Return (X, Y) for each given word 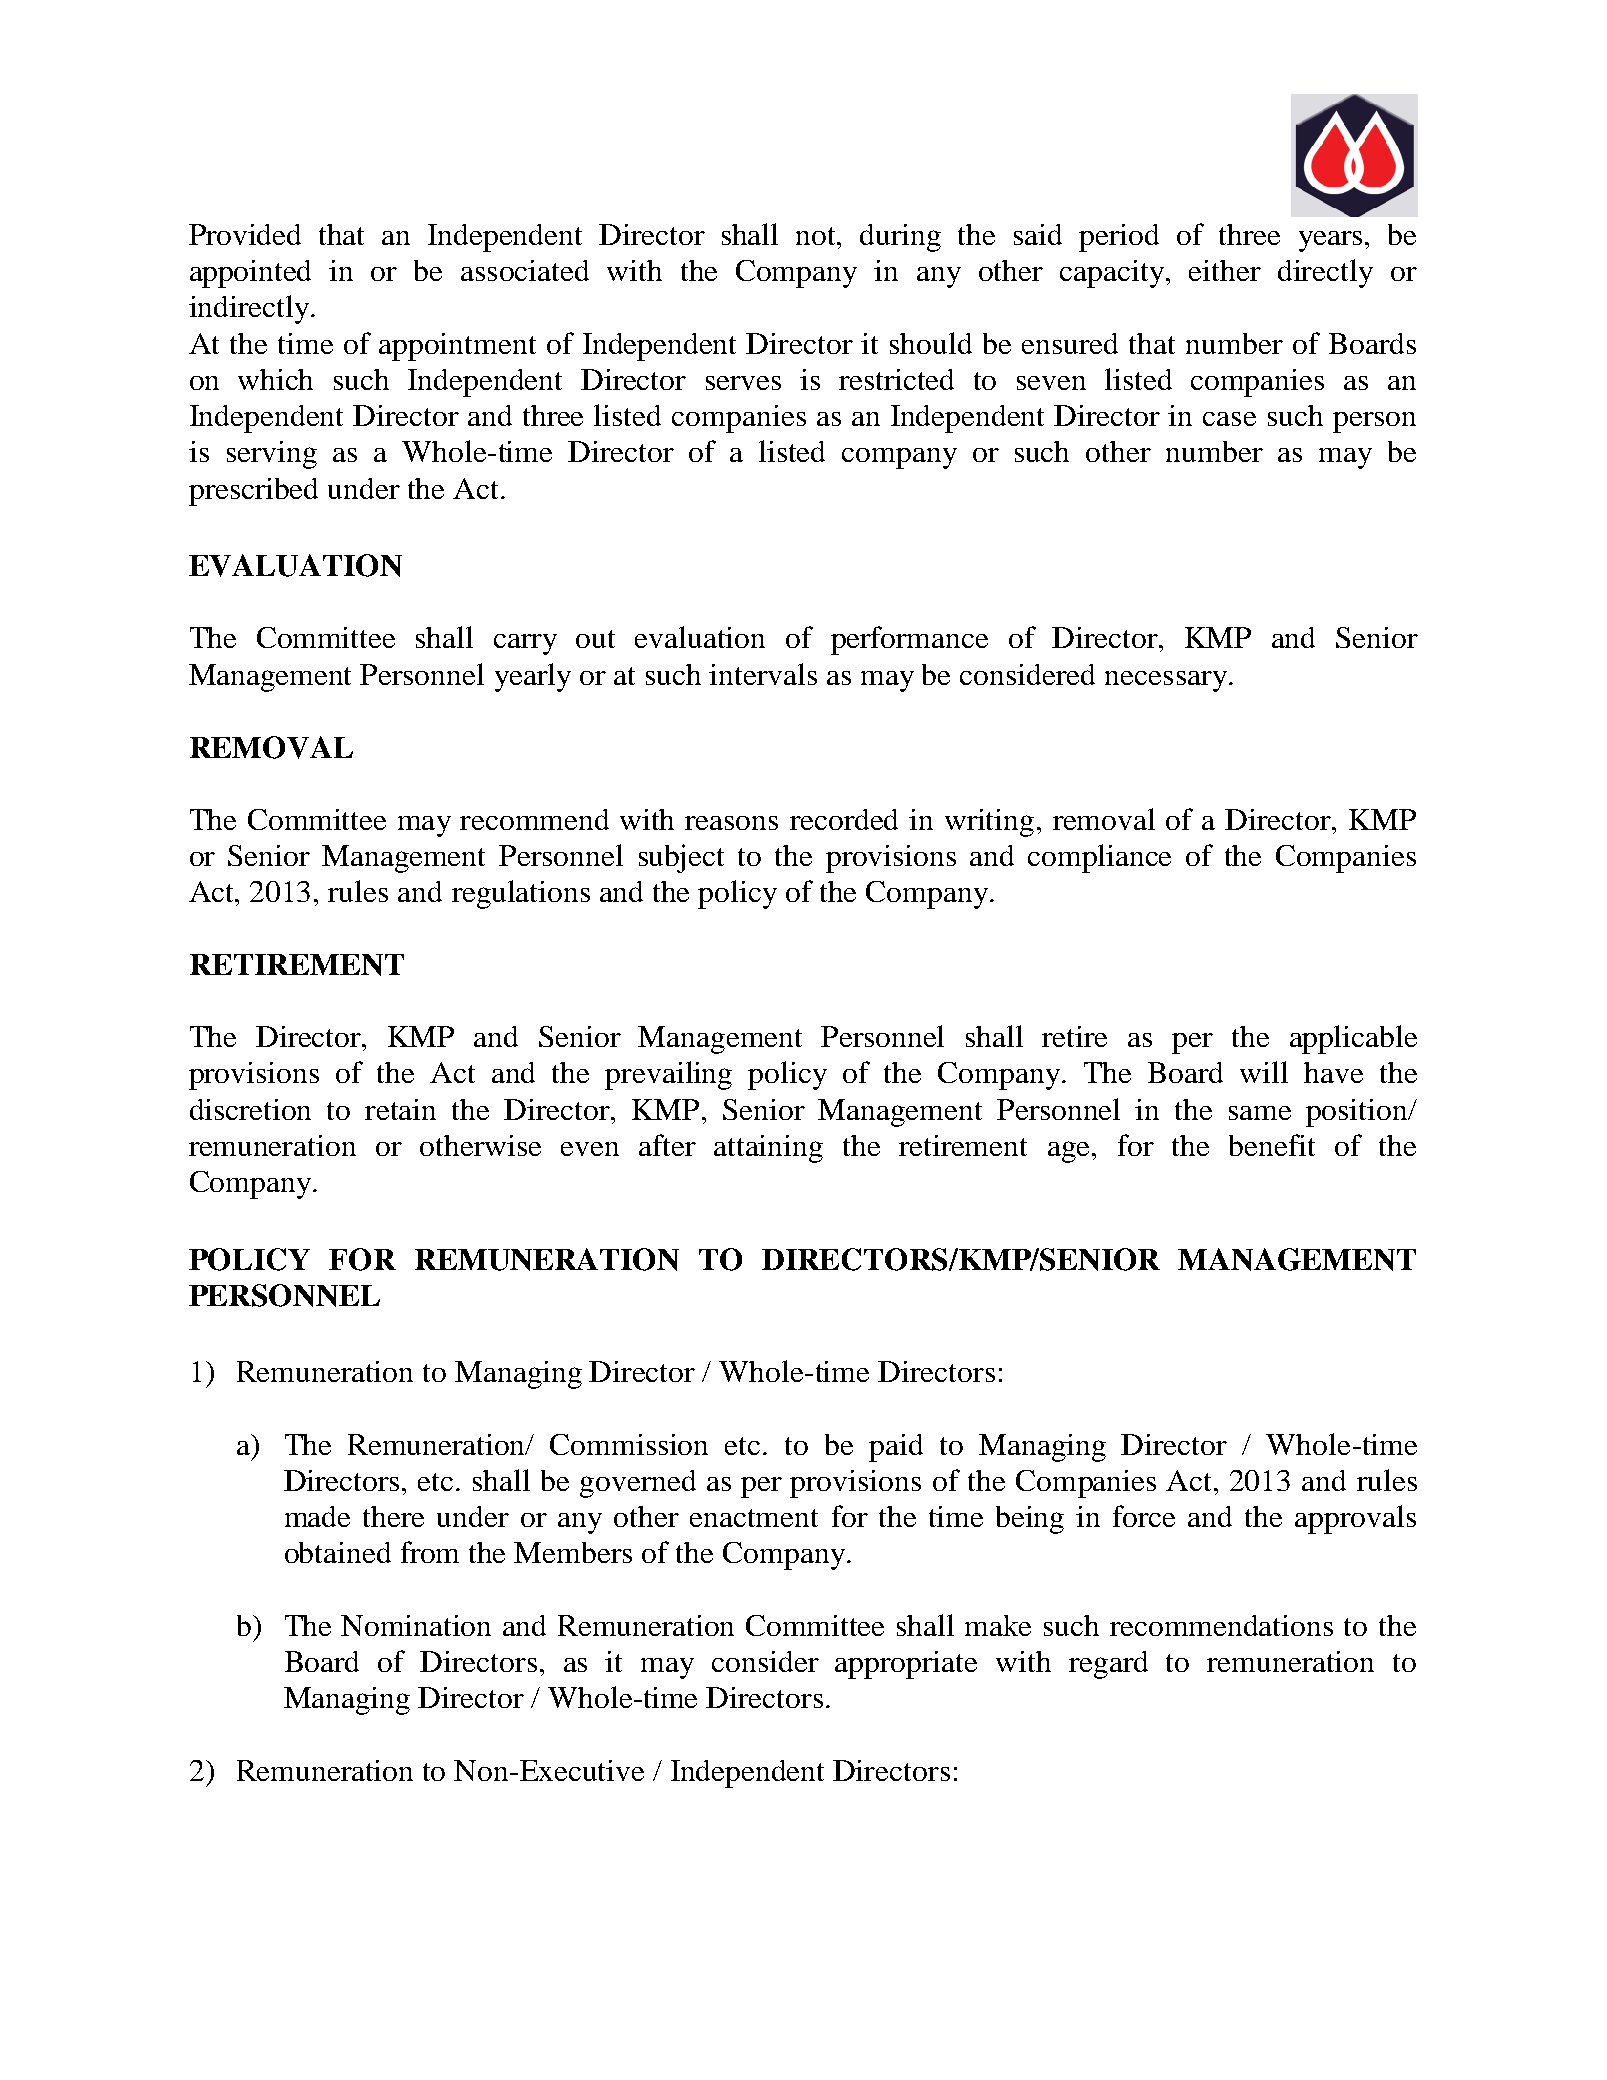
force (1144, 1516)
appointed (250, 274)
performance (909, 640)
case (1229, 419)
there (393, 1516)
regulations (521, 894)
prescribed (253, 492)
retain (400, 1109)
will (1264, 1072)
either (1225, 270)
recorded (844, 819)
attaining (768, 1149)
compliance (1099, 858)
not (817, 236)
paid (896, 1448)
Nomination (416, 1625)
